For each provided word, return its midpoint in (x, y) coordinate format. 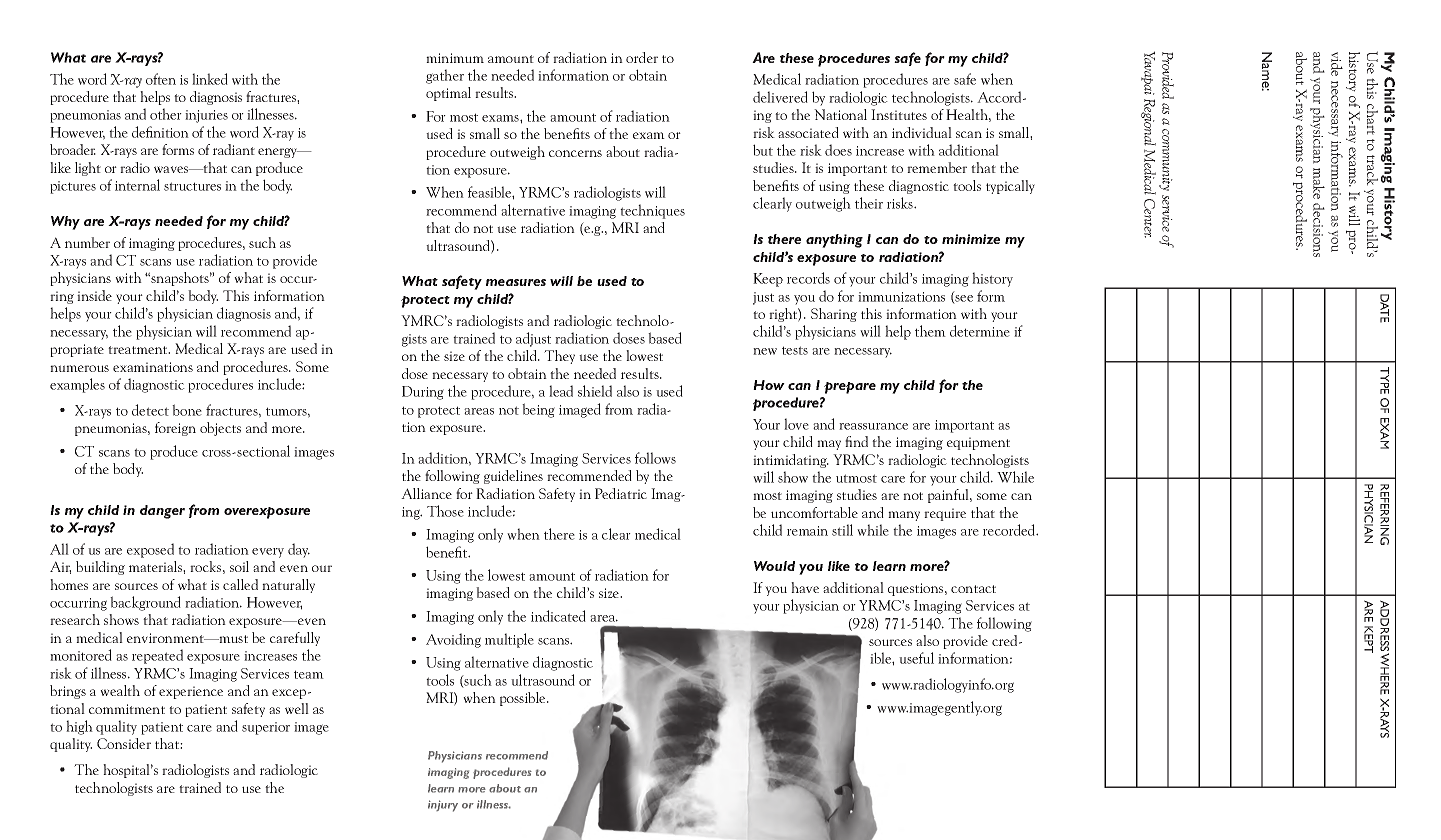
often (161, 79)
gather (445, 76)
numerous (79, 368)
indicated (558, 616)
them (930, 331)
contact (973, 589)
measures (516, 282)
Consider (124, 743)
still (842, 530)
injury (443, 806)
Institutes (899, 114)
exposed (150, 550)
